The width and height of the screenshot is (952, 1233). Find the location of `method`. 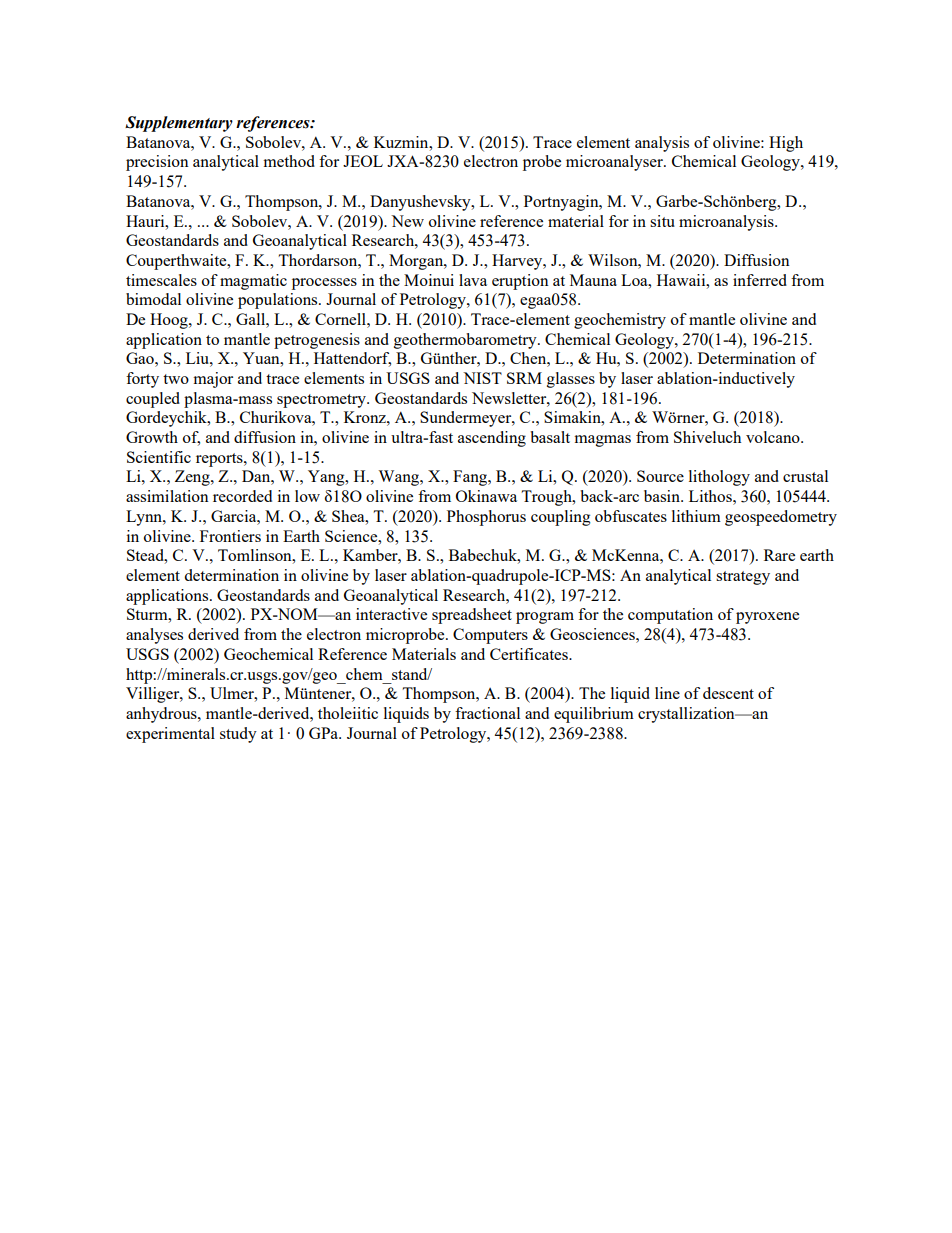

method is located at coordinates (289, 161).
